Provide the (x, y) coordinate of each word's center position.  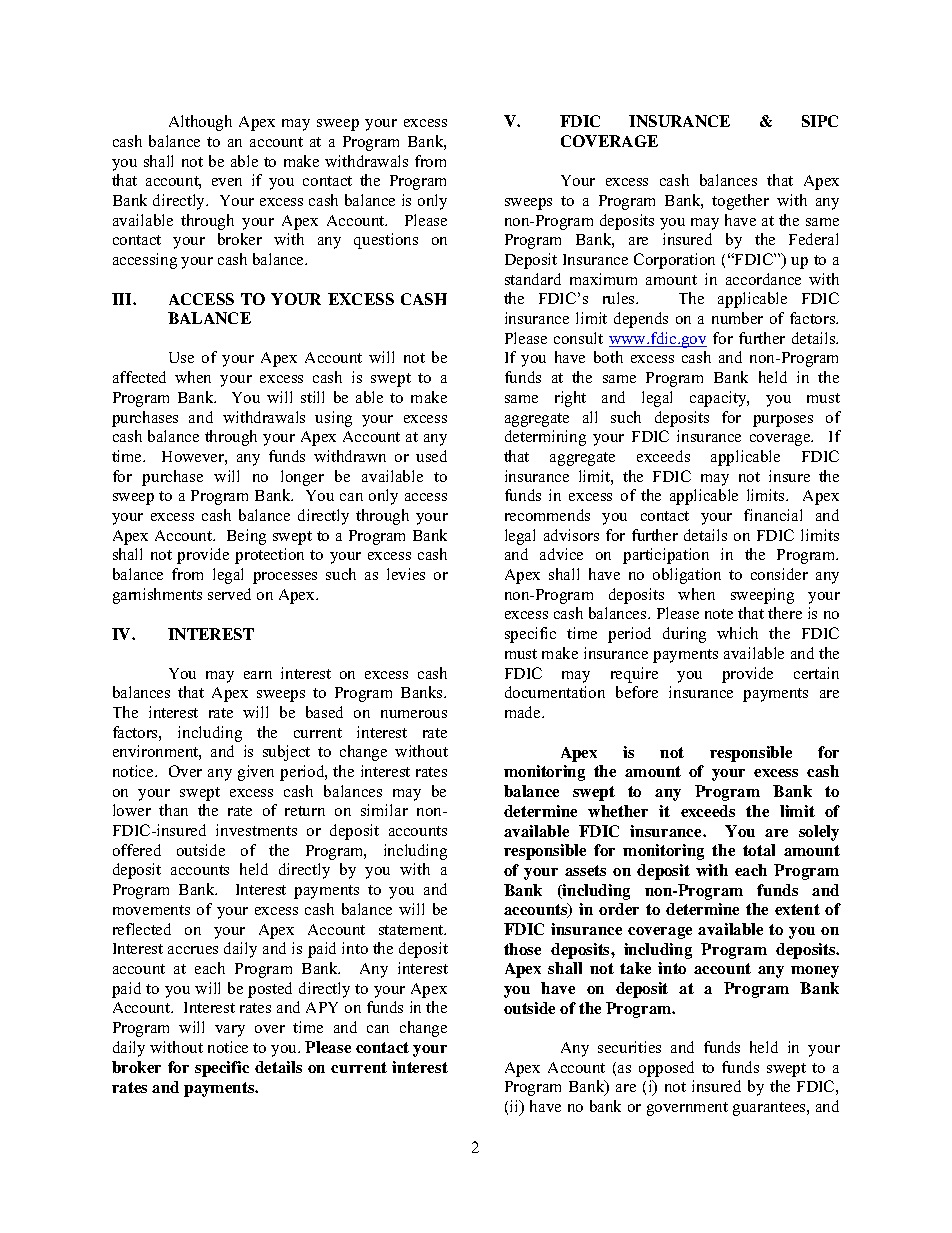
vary (230, 1031)
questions (386, 241)
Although (200, 123)
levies (406, 574)
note (719, 614)
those (522, 949)
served (229, 594)
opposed (666, 1069)
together (740, 202)
